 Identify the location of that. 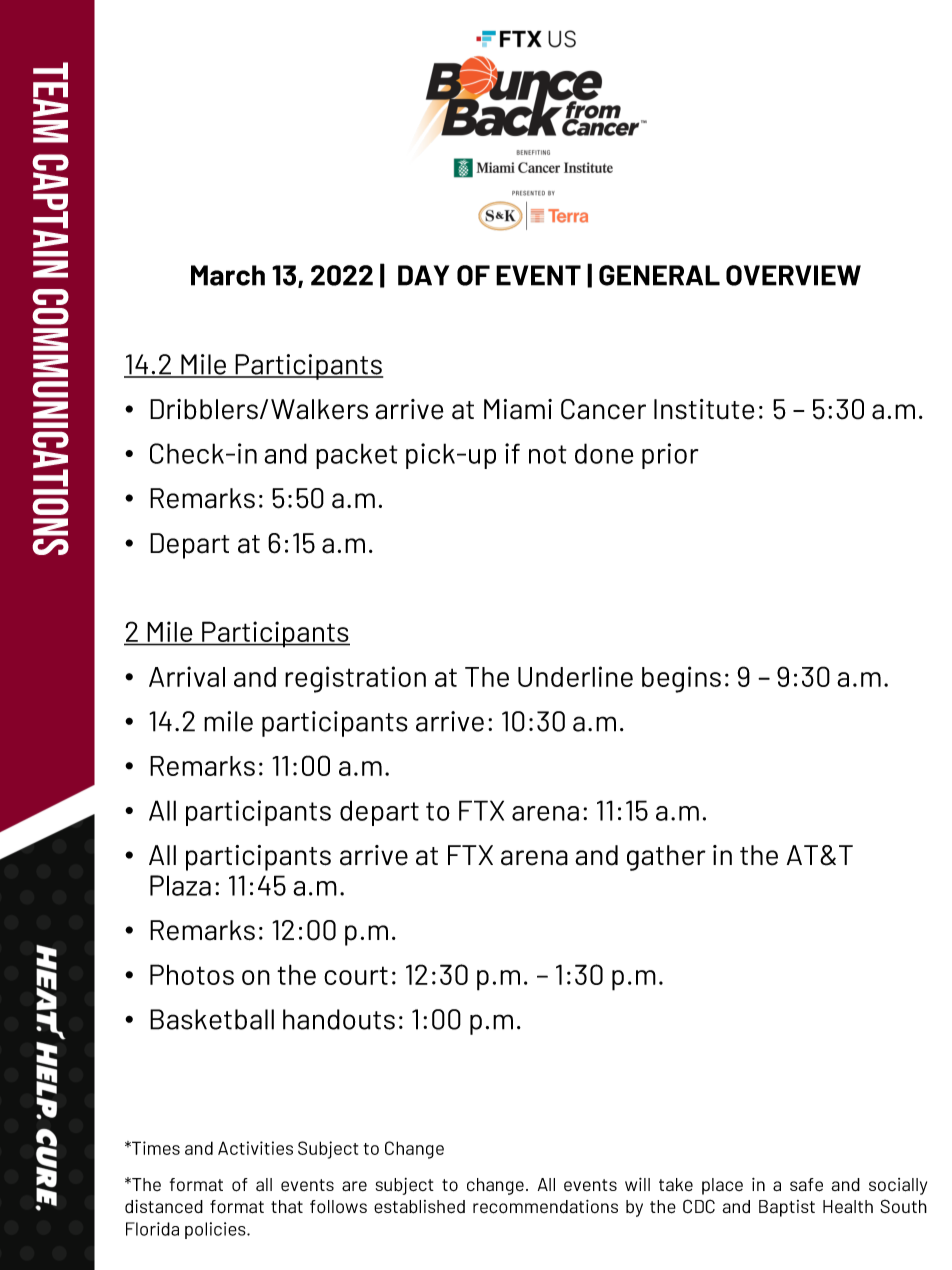
(287, 1207).
